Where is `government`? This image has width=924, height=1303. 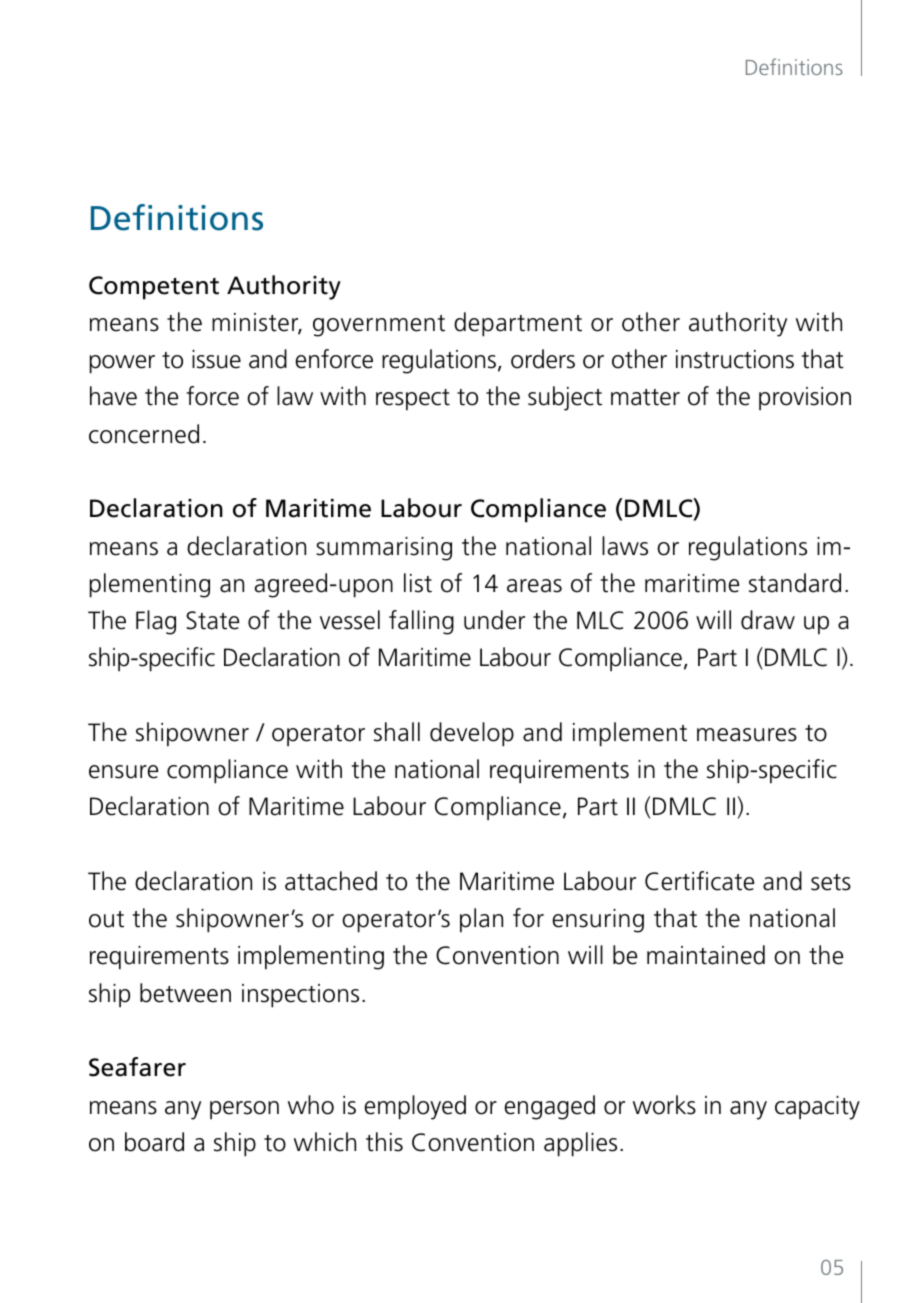
government is located at coordinates (379, 326).
